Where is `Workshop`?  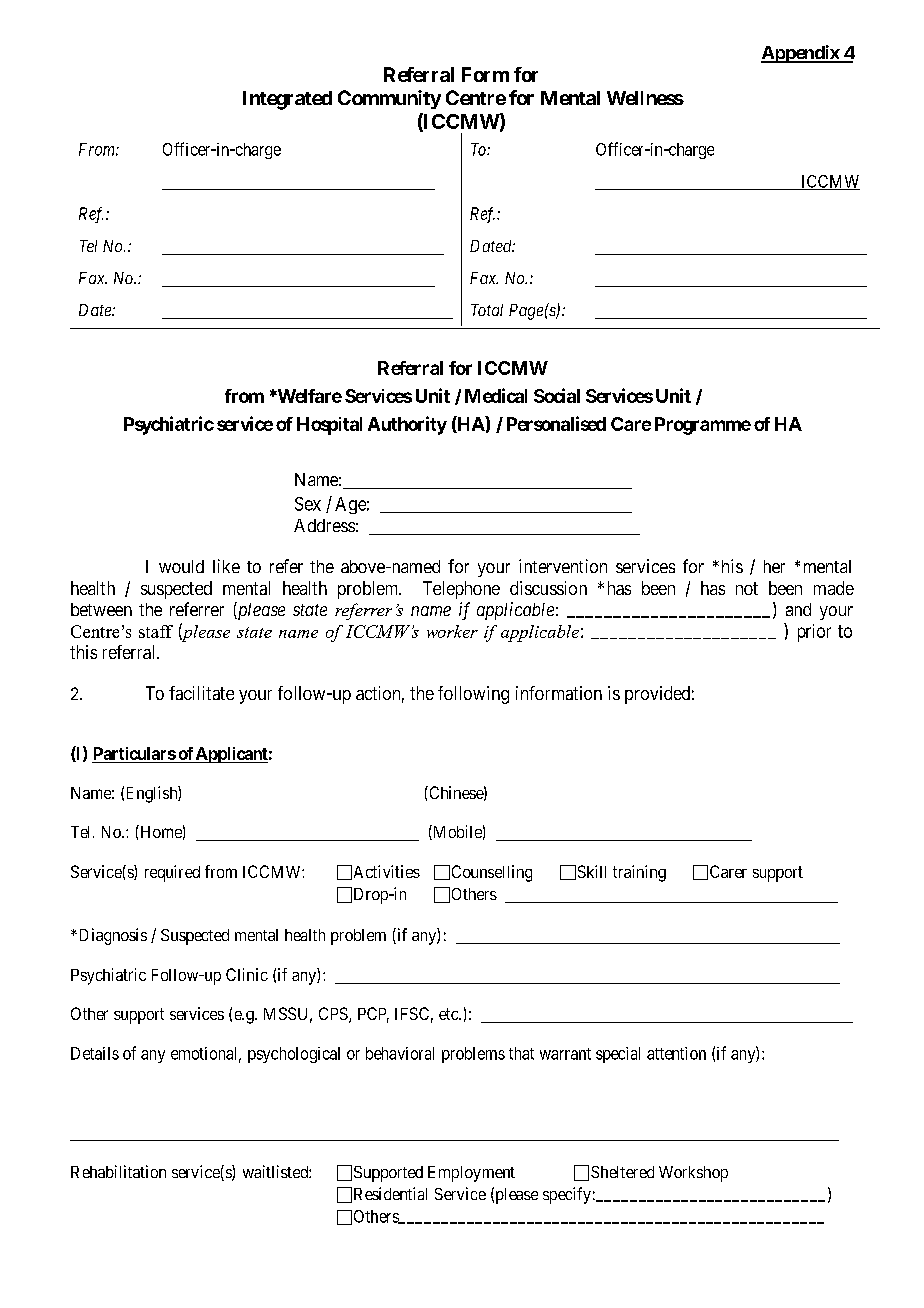
Workshop is located at coordinates (693, 1174).
